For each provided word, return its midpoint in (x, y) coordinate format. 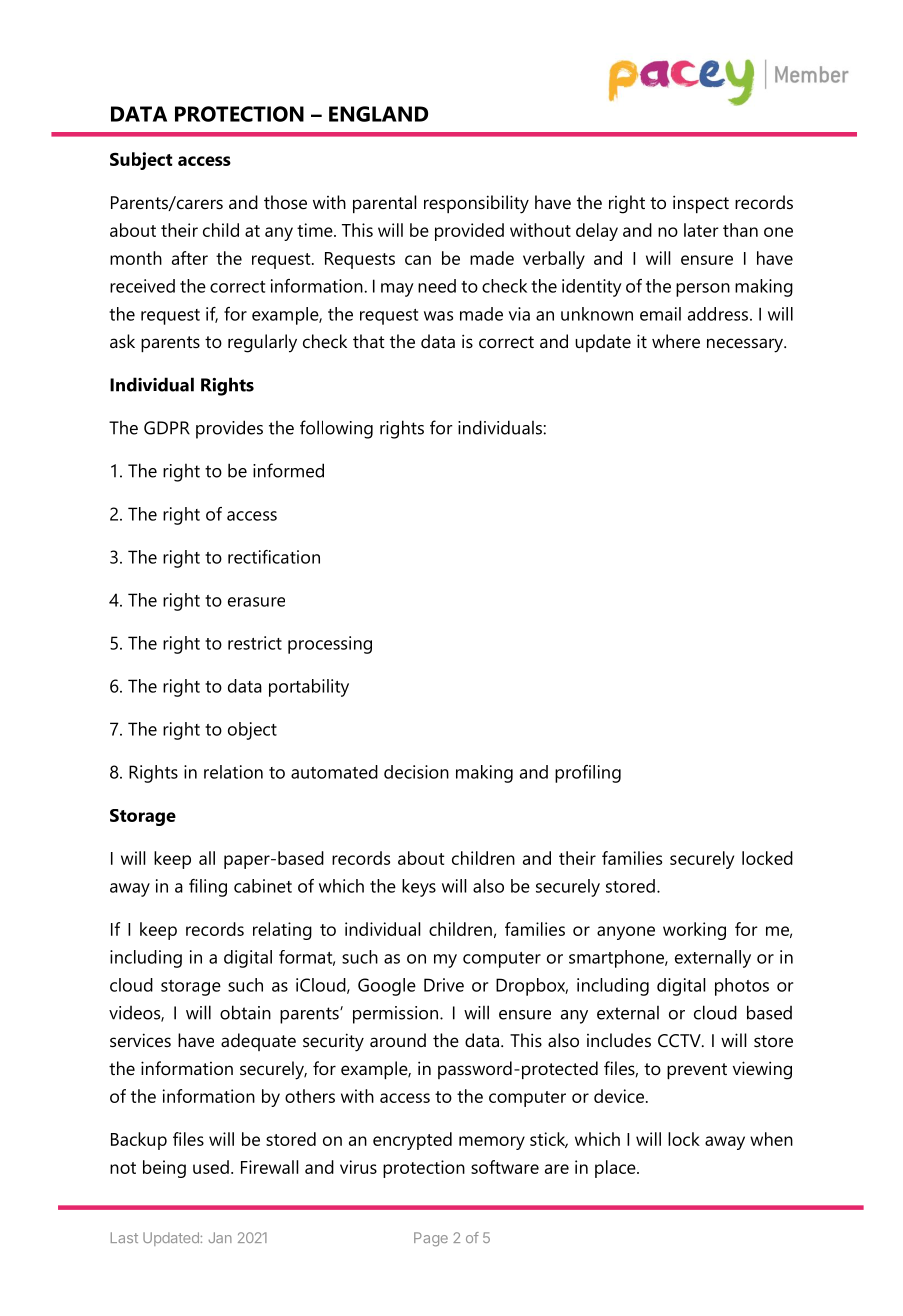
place (616, 1169)
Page (431, 1239)
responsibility (476, 204)
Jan (220, 1237)
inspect (701, 204)
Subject (141, 161)
